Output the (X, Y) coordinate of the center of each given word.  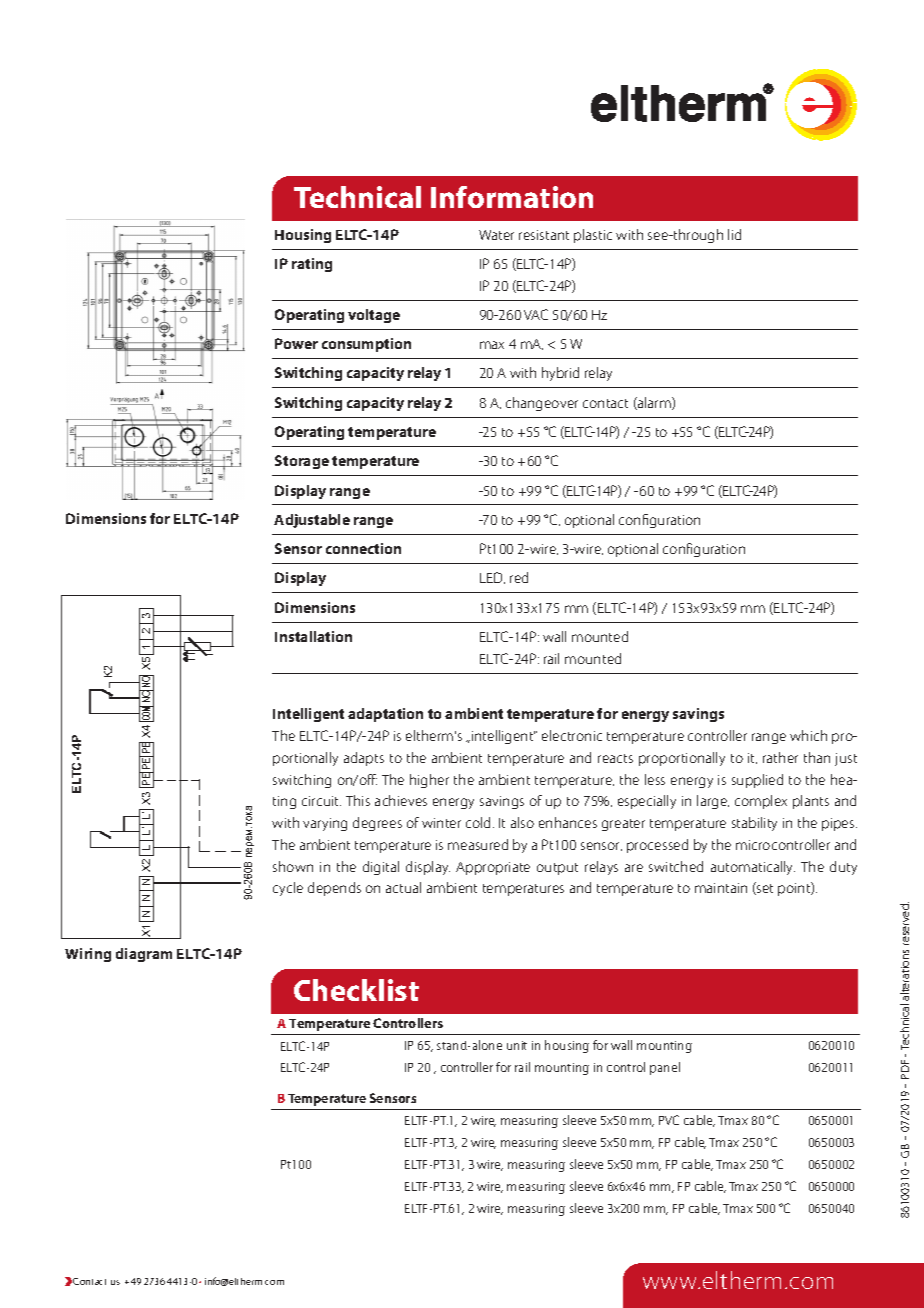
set (764, 888)
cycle (288, 889)
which (808, 735)
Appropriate (493, 868)
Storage (302, 462)
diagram (144, 955)
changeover (542, 404)
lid (734, 234)
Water (496, 235)
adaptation (385, 715)
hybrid (560, 374)
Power (296, 343)
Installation (313, 636)
